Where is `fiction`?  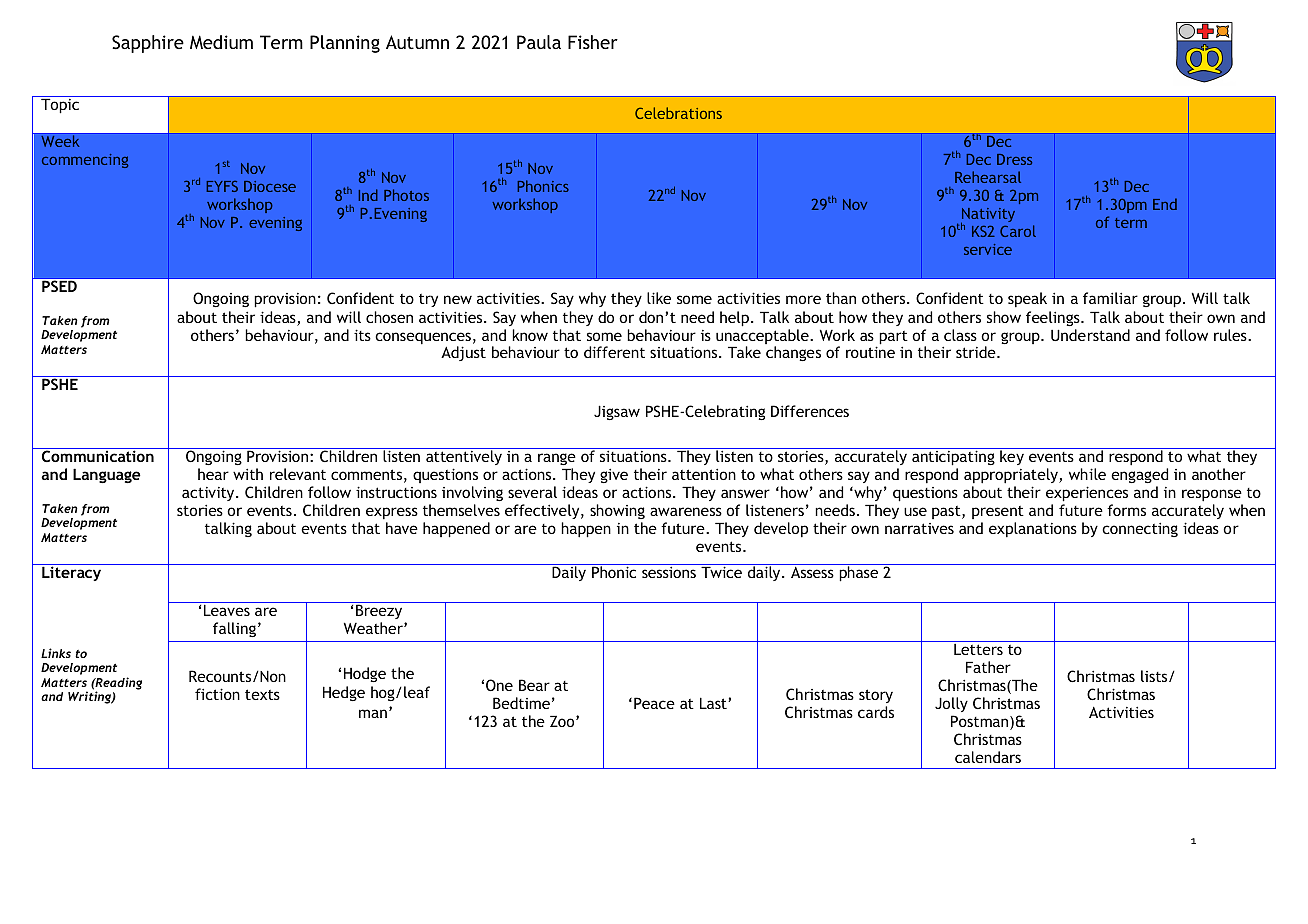
fiction is located at coordinates (217, 694).
